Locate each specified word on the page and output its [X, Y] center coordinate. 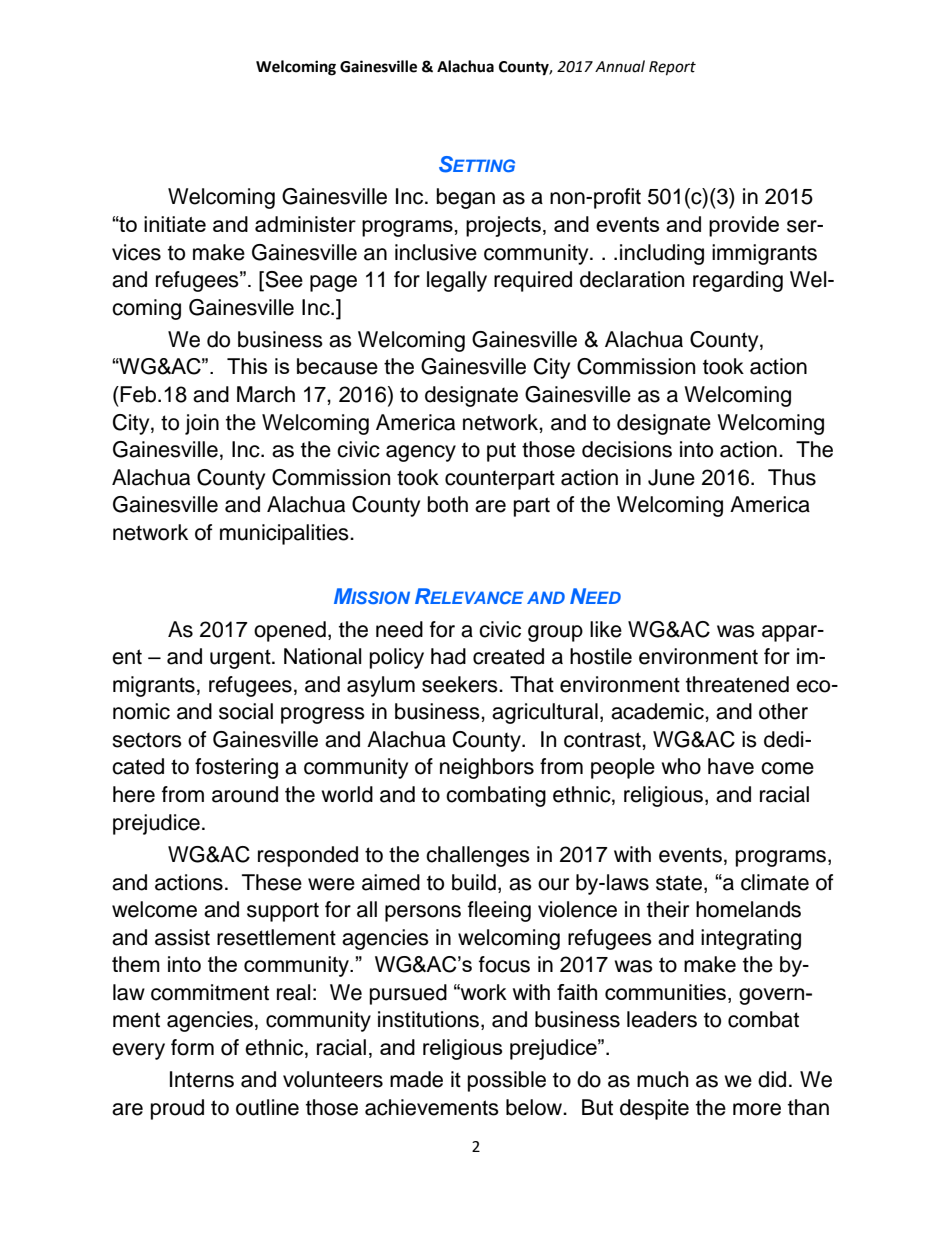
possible [507, 1081]
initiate [175, 224]
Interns [202, 1079]
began [466, 198]
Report [672, 68]
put [501, 452]
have [731, 766]
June [671, 477]
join [202, 424]
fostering [236, 768]
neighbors [487, 768]
